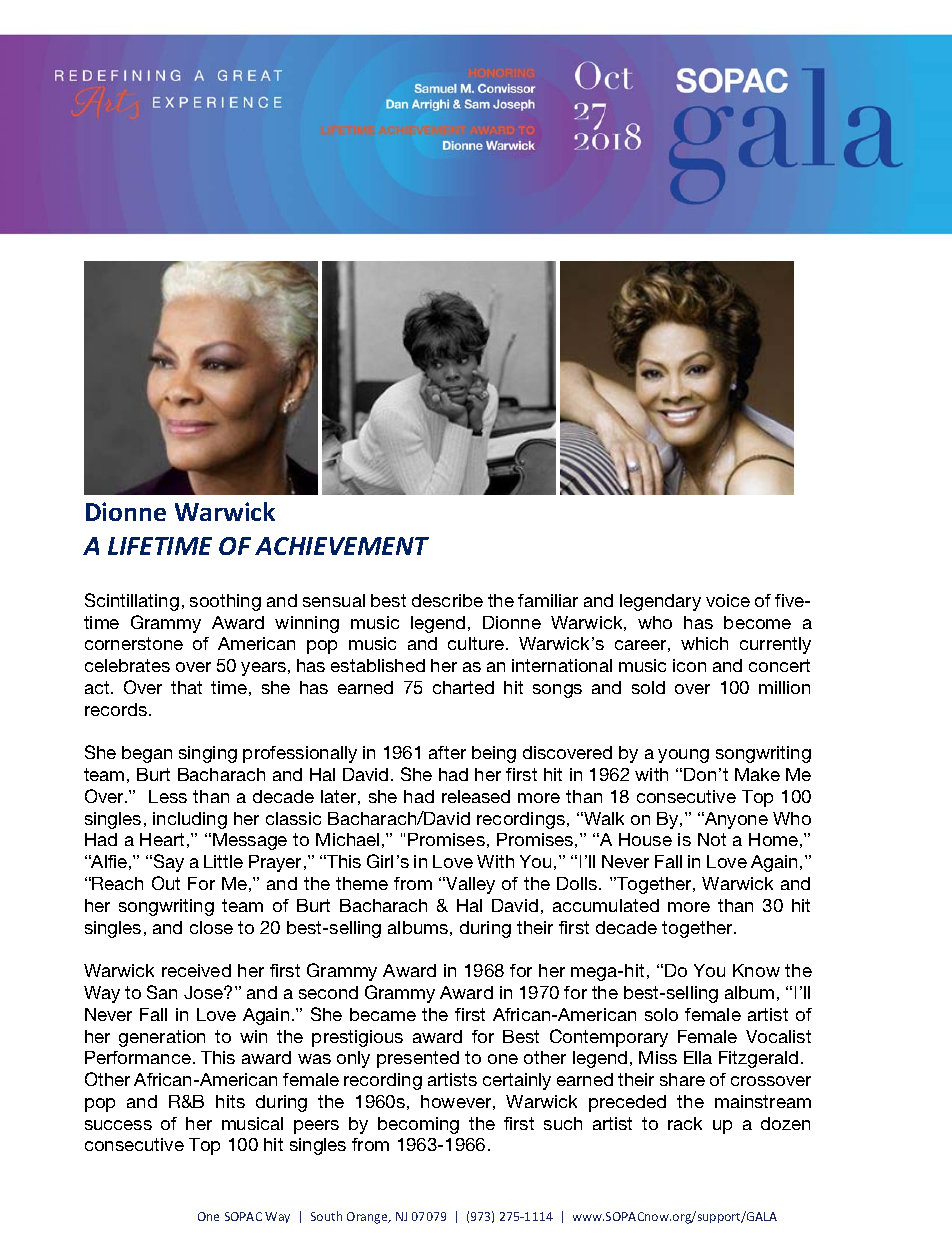 The width and height of the screenshot is (952, 1233). Describe the element at coordinates (712, 839) in the screenshot. I see `Not` at that location.
